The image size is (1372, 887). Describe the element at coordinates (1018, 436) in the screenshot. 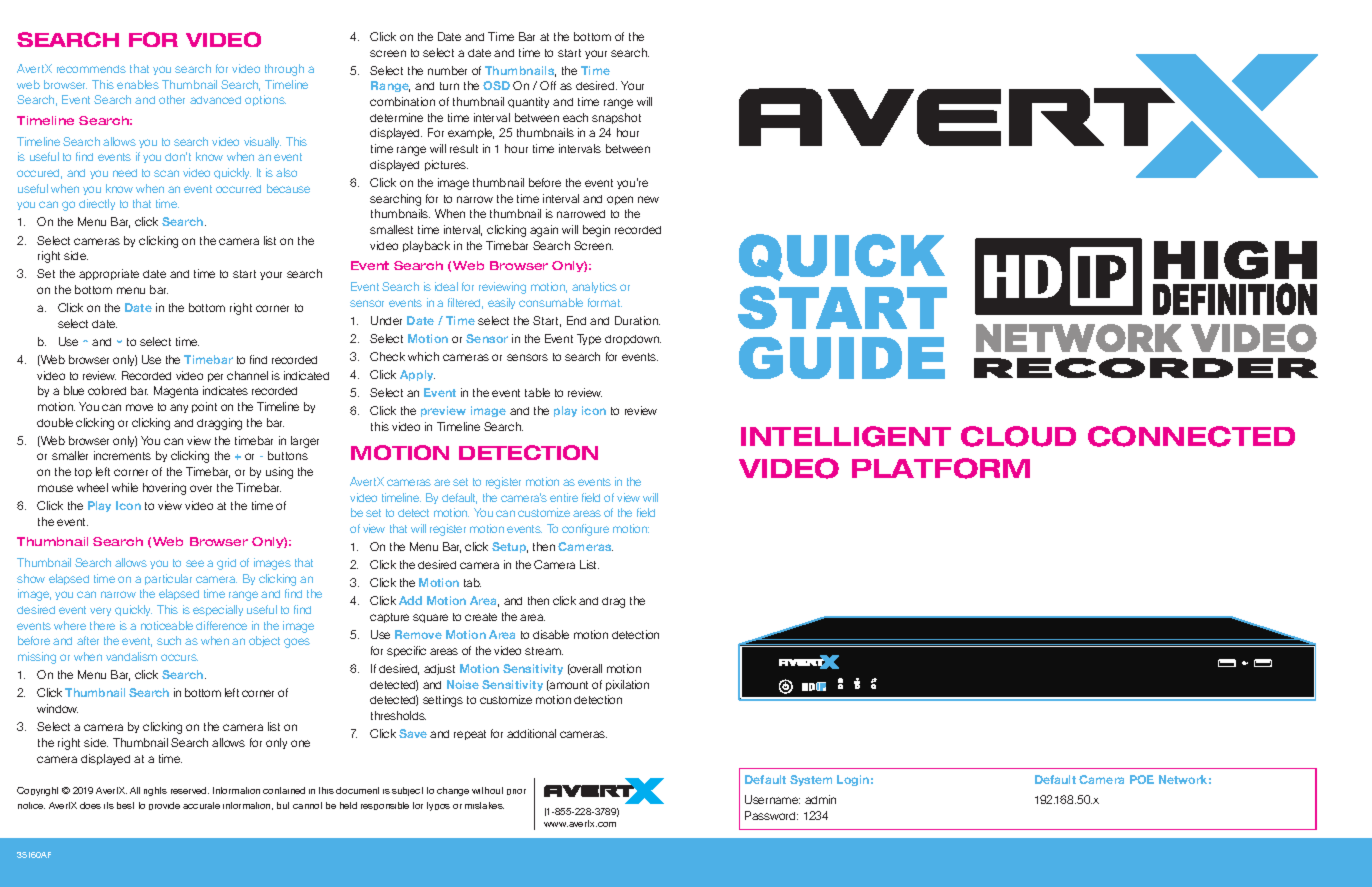

I see `CLOUD` at that location.
